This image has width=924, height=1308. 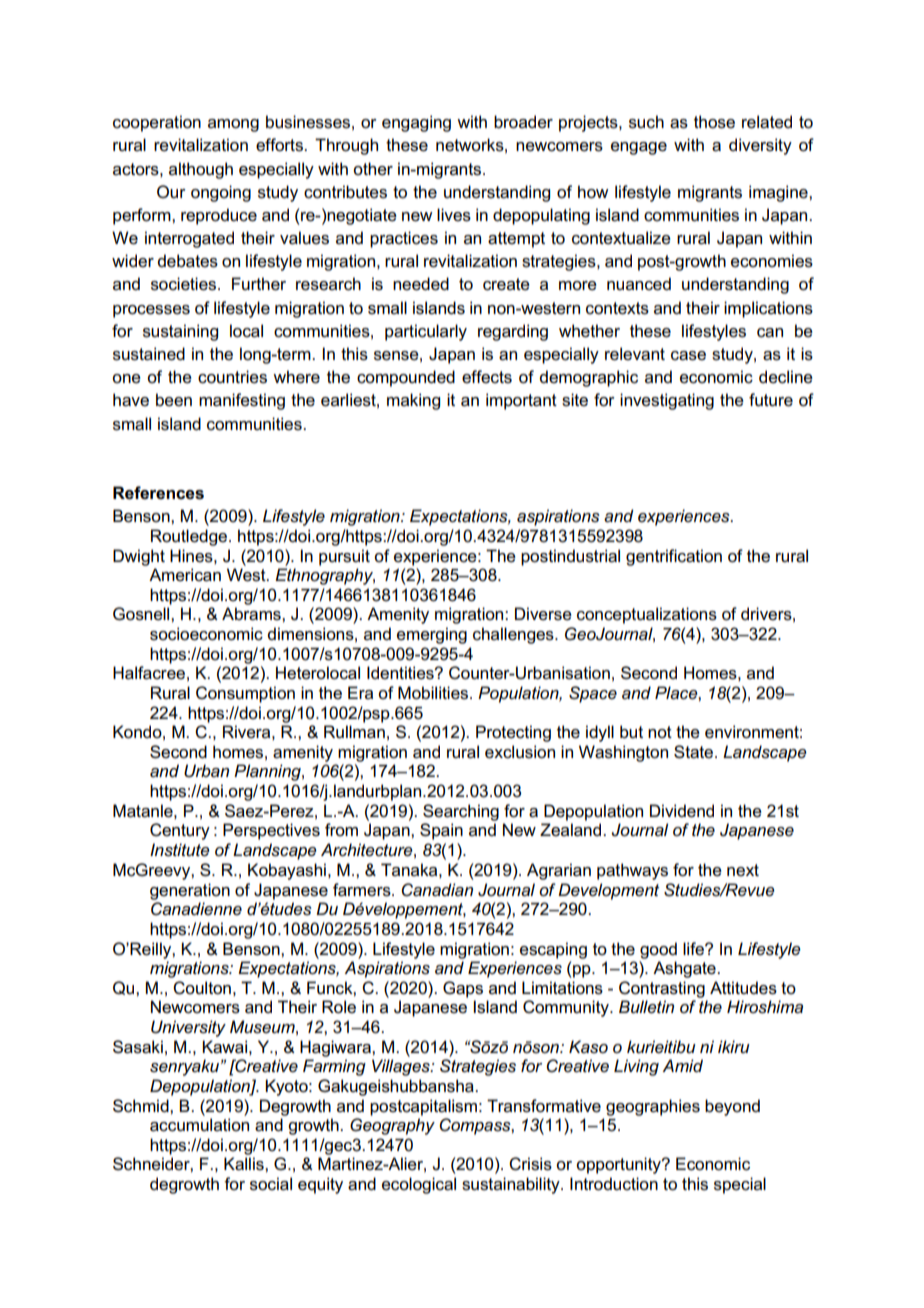 I want to click on those, so click(x=714, y=122).
